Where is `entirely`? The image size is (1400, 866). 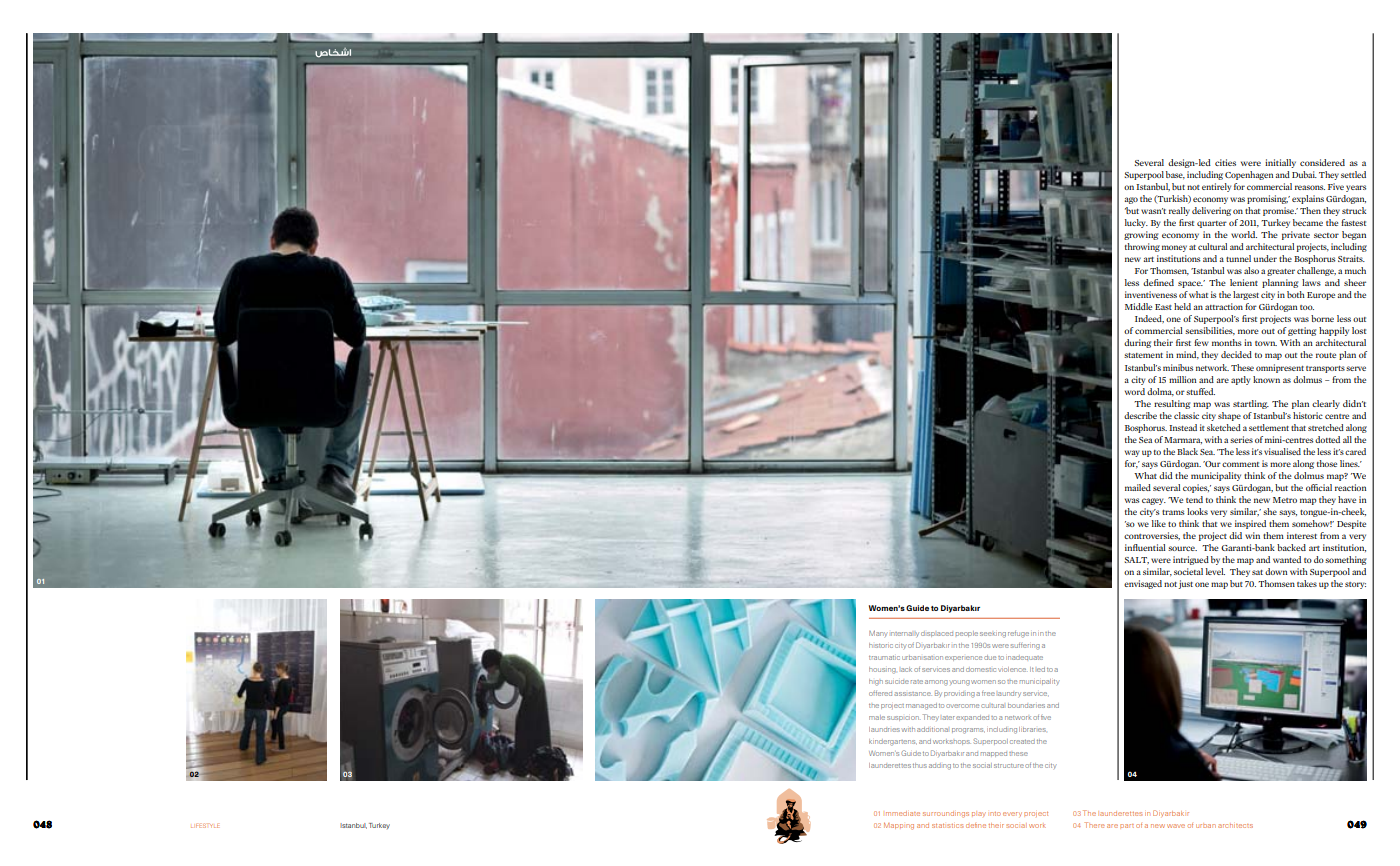
entirely is located at coordinates (1216, 187).
